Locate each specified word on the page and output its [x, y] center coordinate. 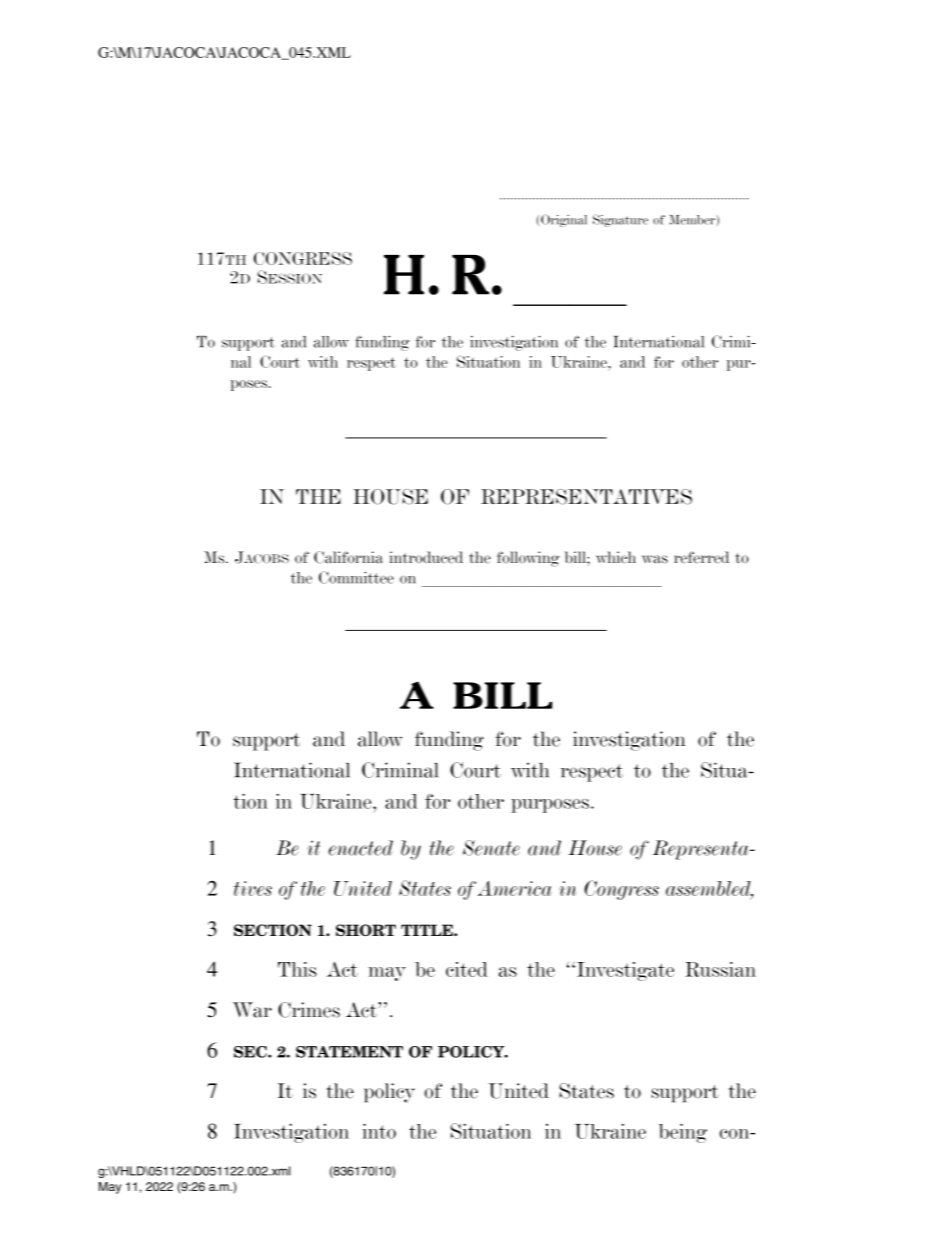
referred [701, 557]
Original [564, 220]
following [528, 559]
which [616, 557]
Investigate [625, 971]
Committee [356, 577]
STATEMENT [349, 1052]
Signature [620, 220]
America [514, 888]
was [655, 559]
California [348, 557]
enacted [361, 848]
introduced [426, 557]
